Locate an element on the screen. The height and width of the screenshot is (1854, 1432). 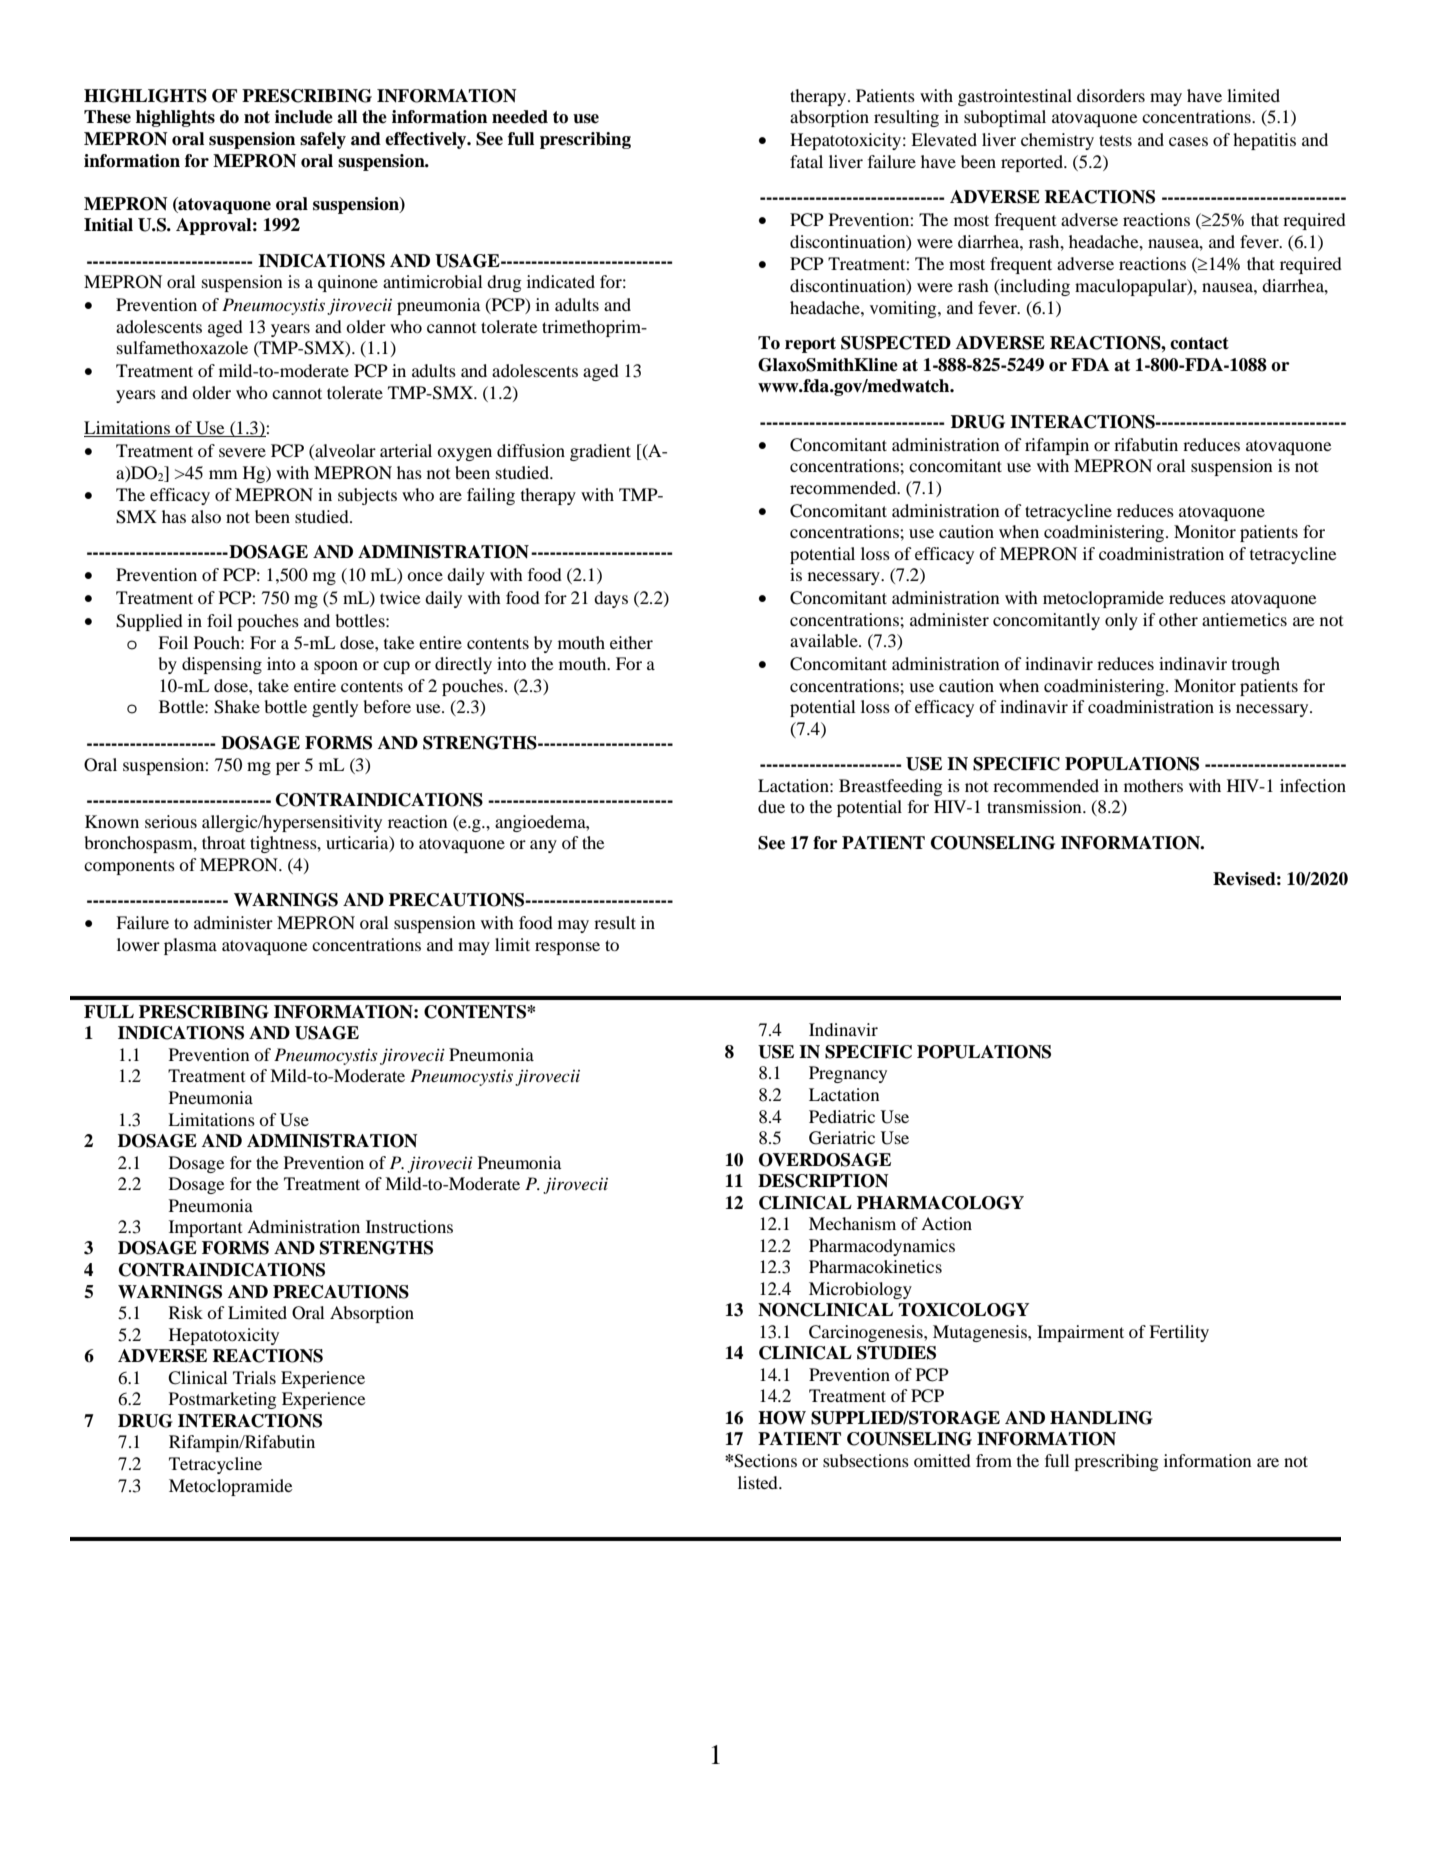
response is located at coordinates (567, 948).
